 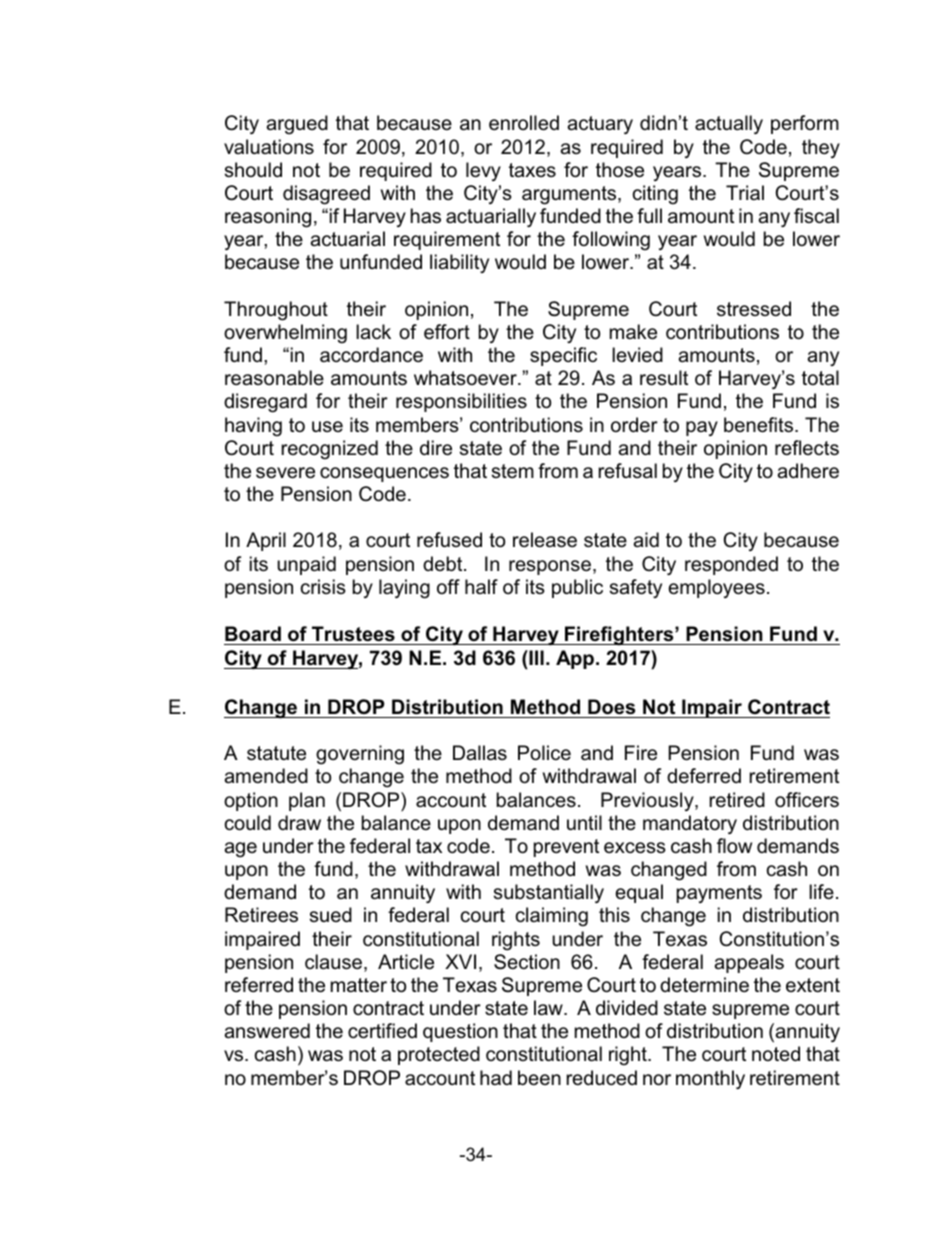 I want to click on statute, so click(x=276, y=753).
